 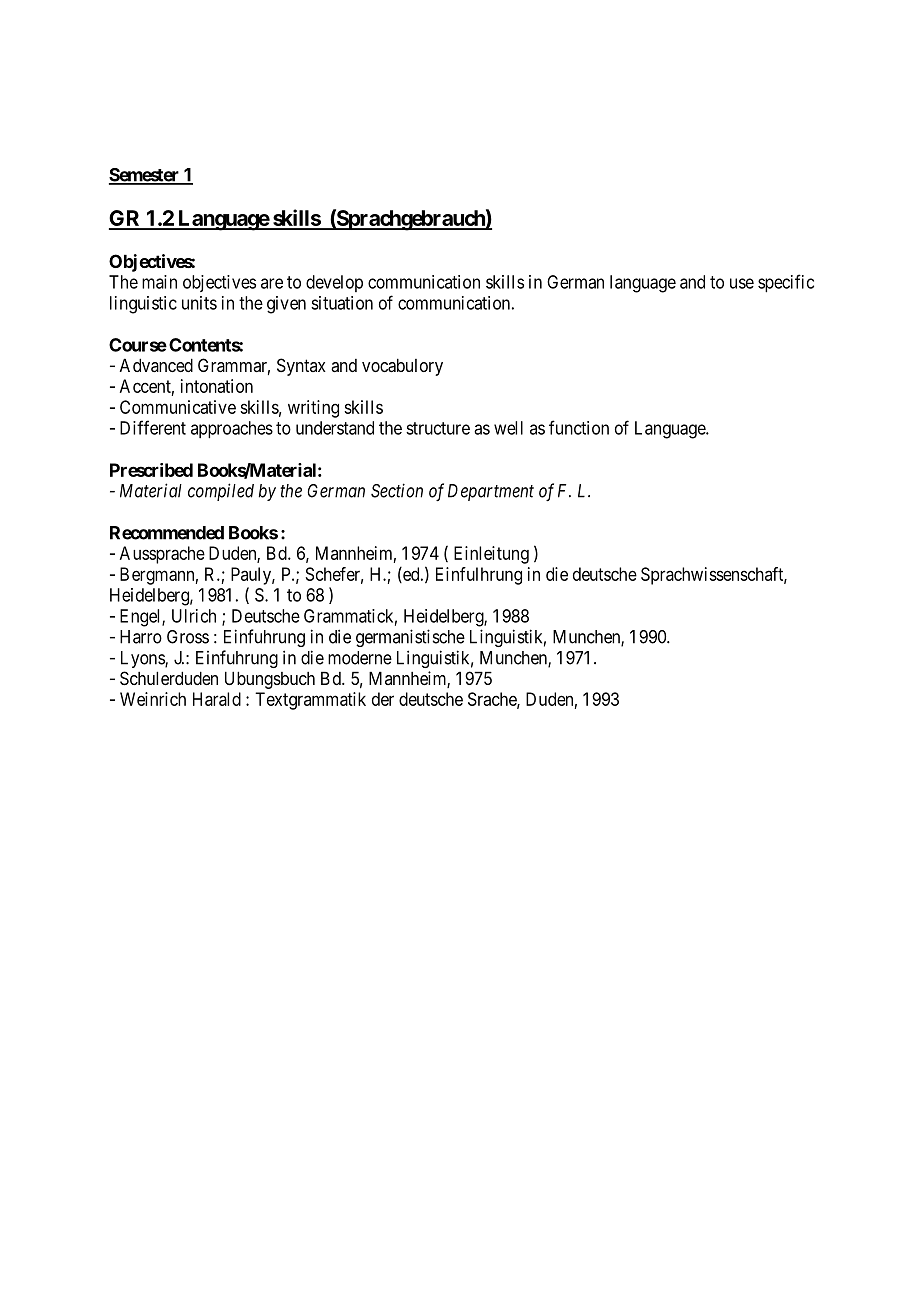 What do you see at coordinates (334, 283) in the screenshot?
I see `develop` at bounding box center [334, 283].
